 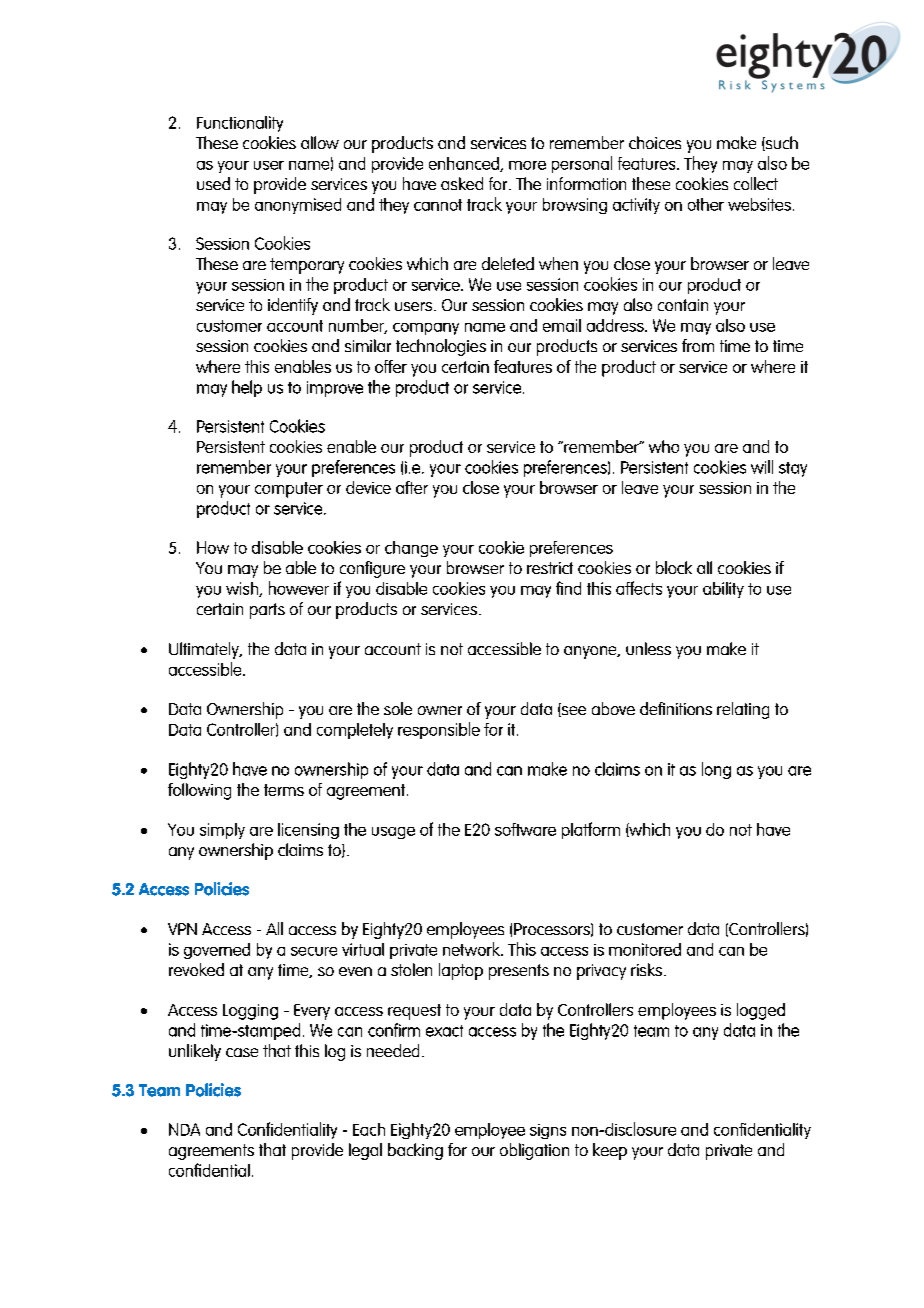 I want to click on collect, so click(x=756, y=183).
